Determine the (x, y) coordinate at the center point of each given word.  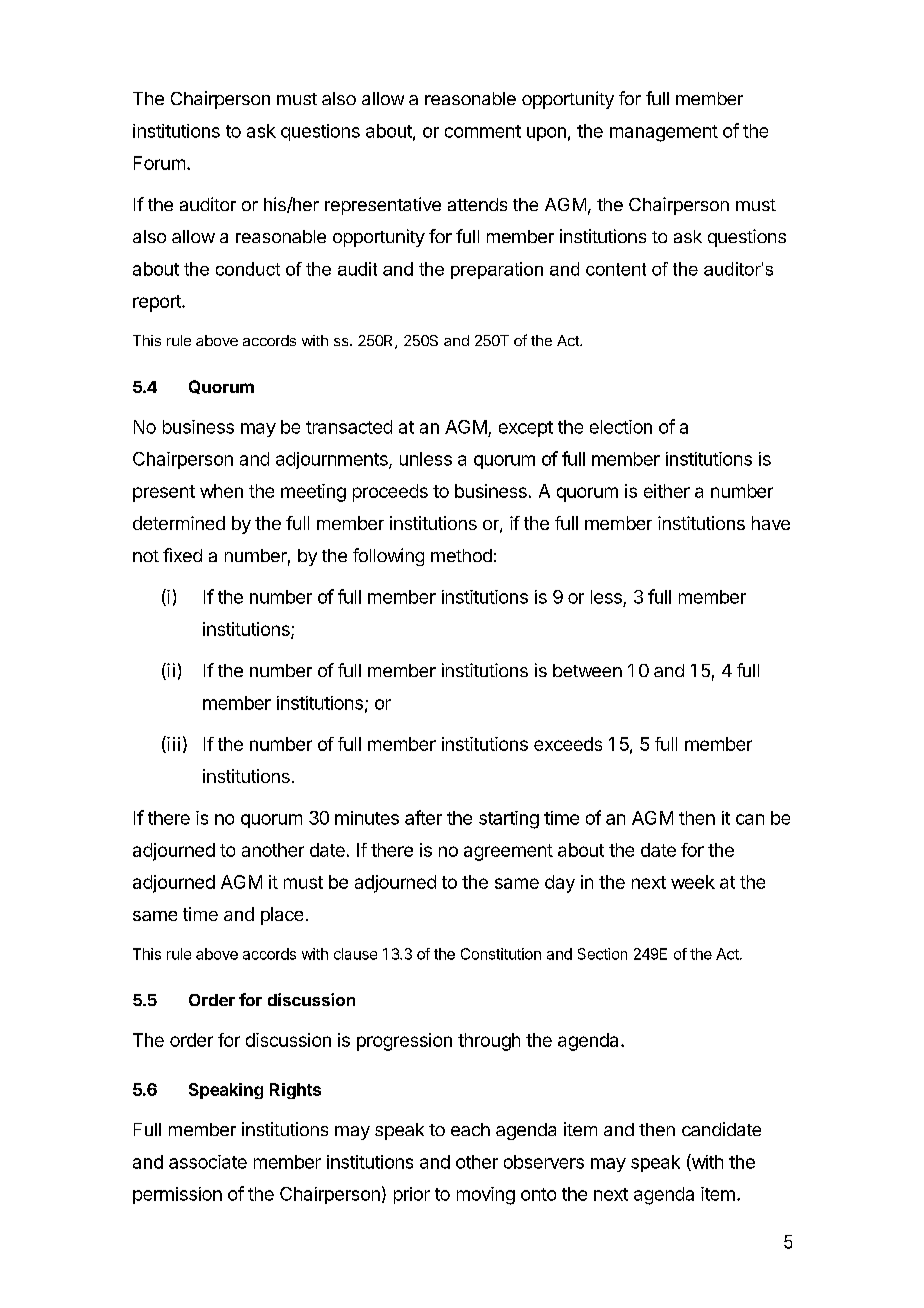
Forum (159, 163)
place (282, 916)
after (423, 817)
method (461, 555)
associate (208, 1162)
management (664, 133)
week (693, 882)
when (221, 491)
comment (483, 131)
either (667, 491)
